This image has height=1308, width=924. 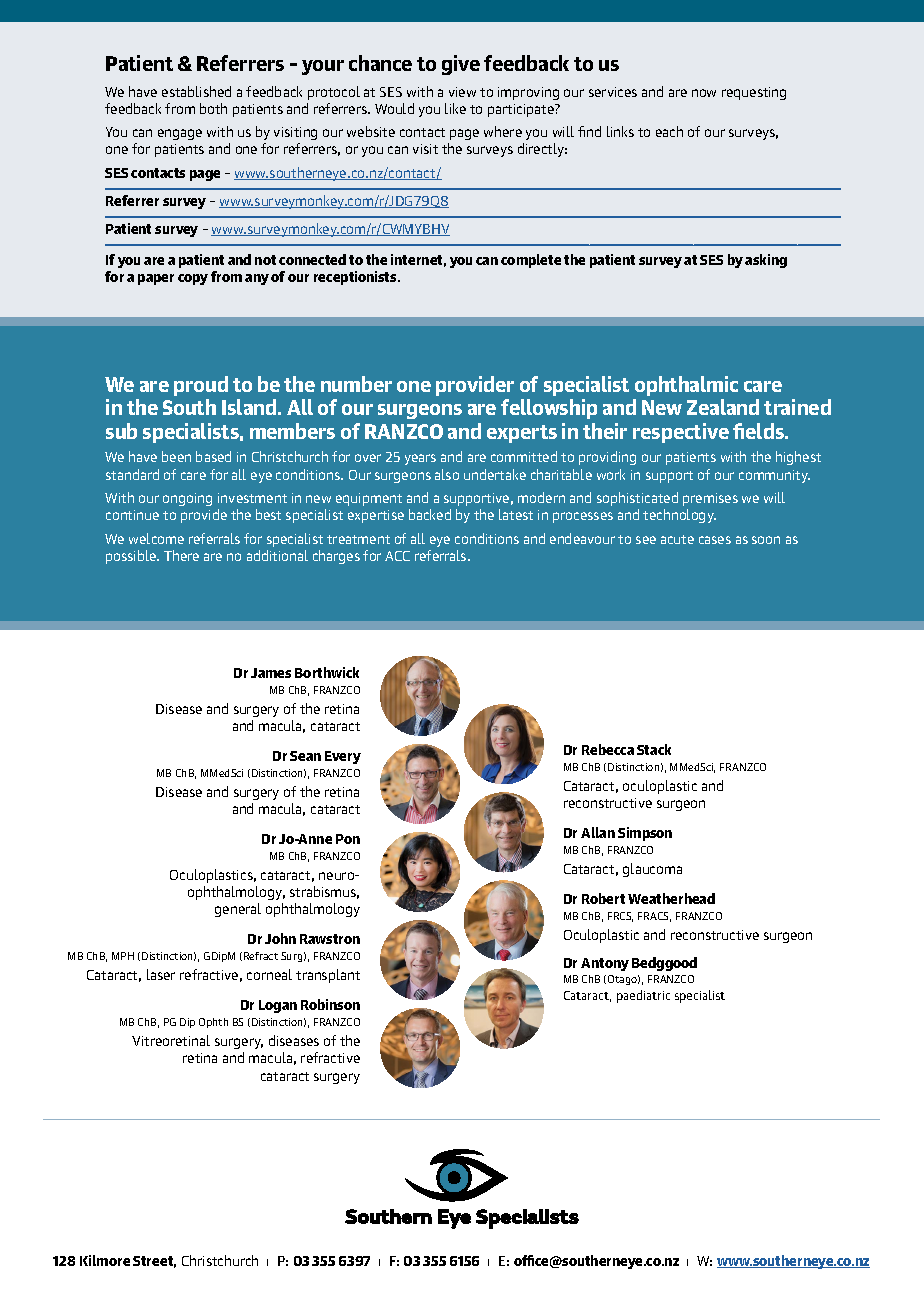 What do you see at coordinates (328, 976) in the image?
I see `transplant` at bounding box center [328, 976].
